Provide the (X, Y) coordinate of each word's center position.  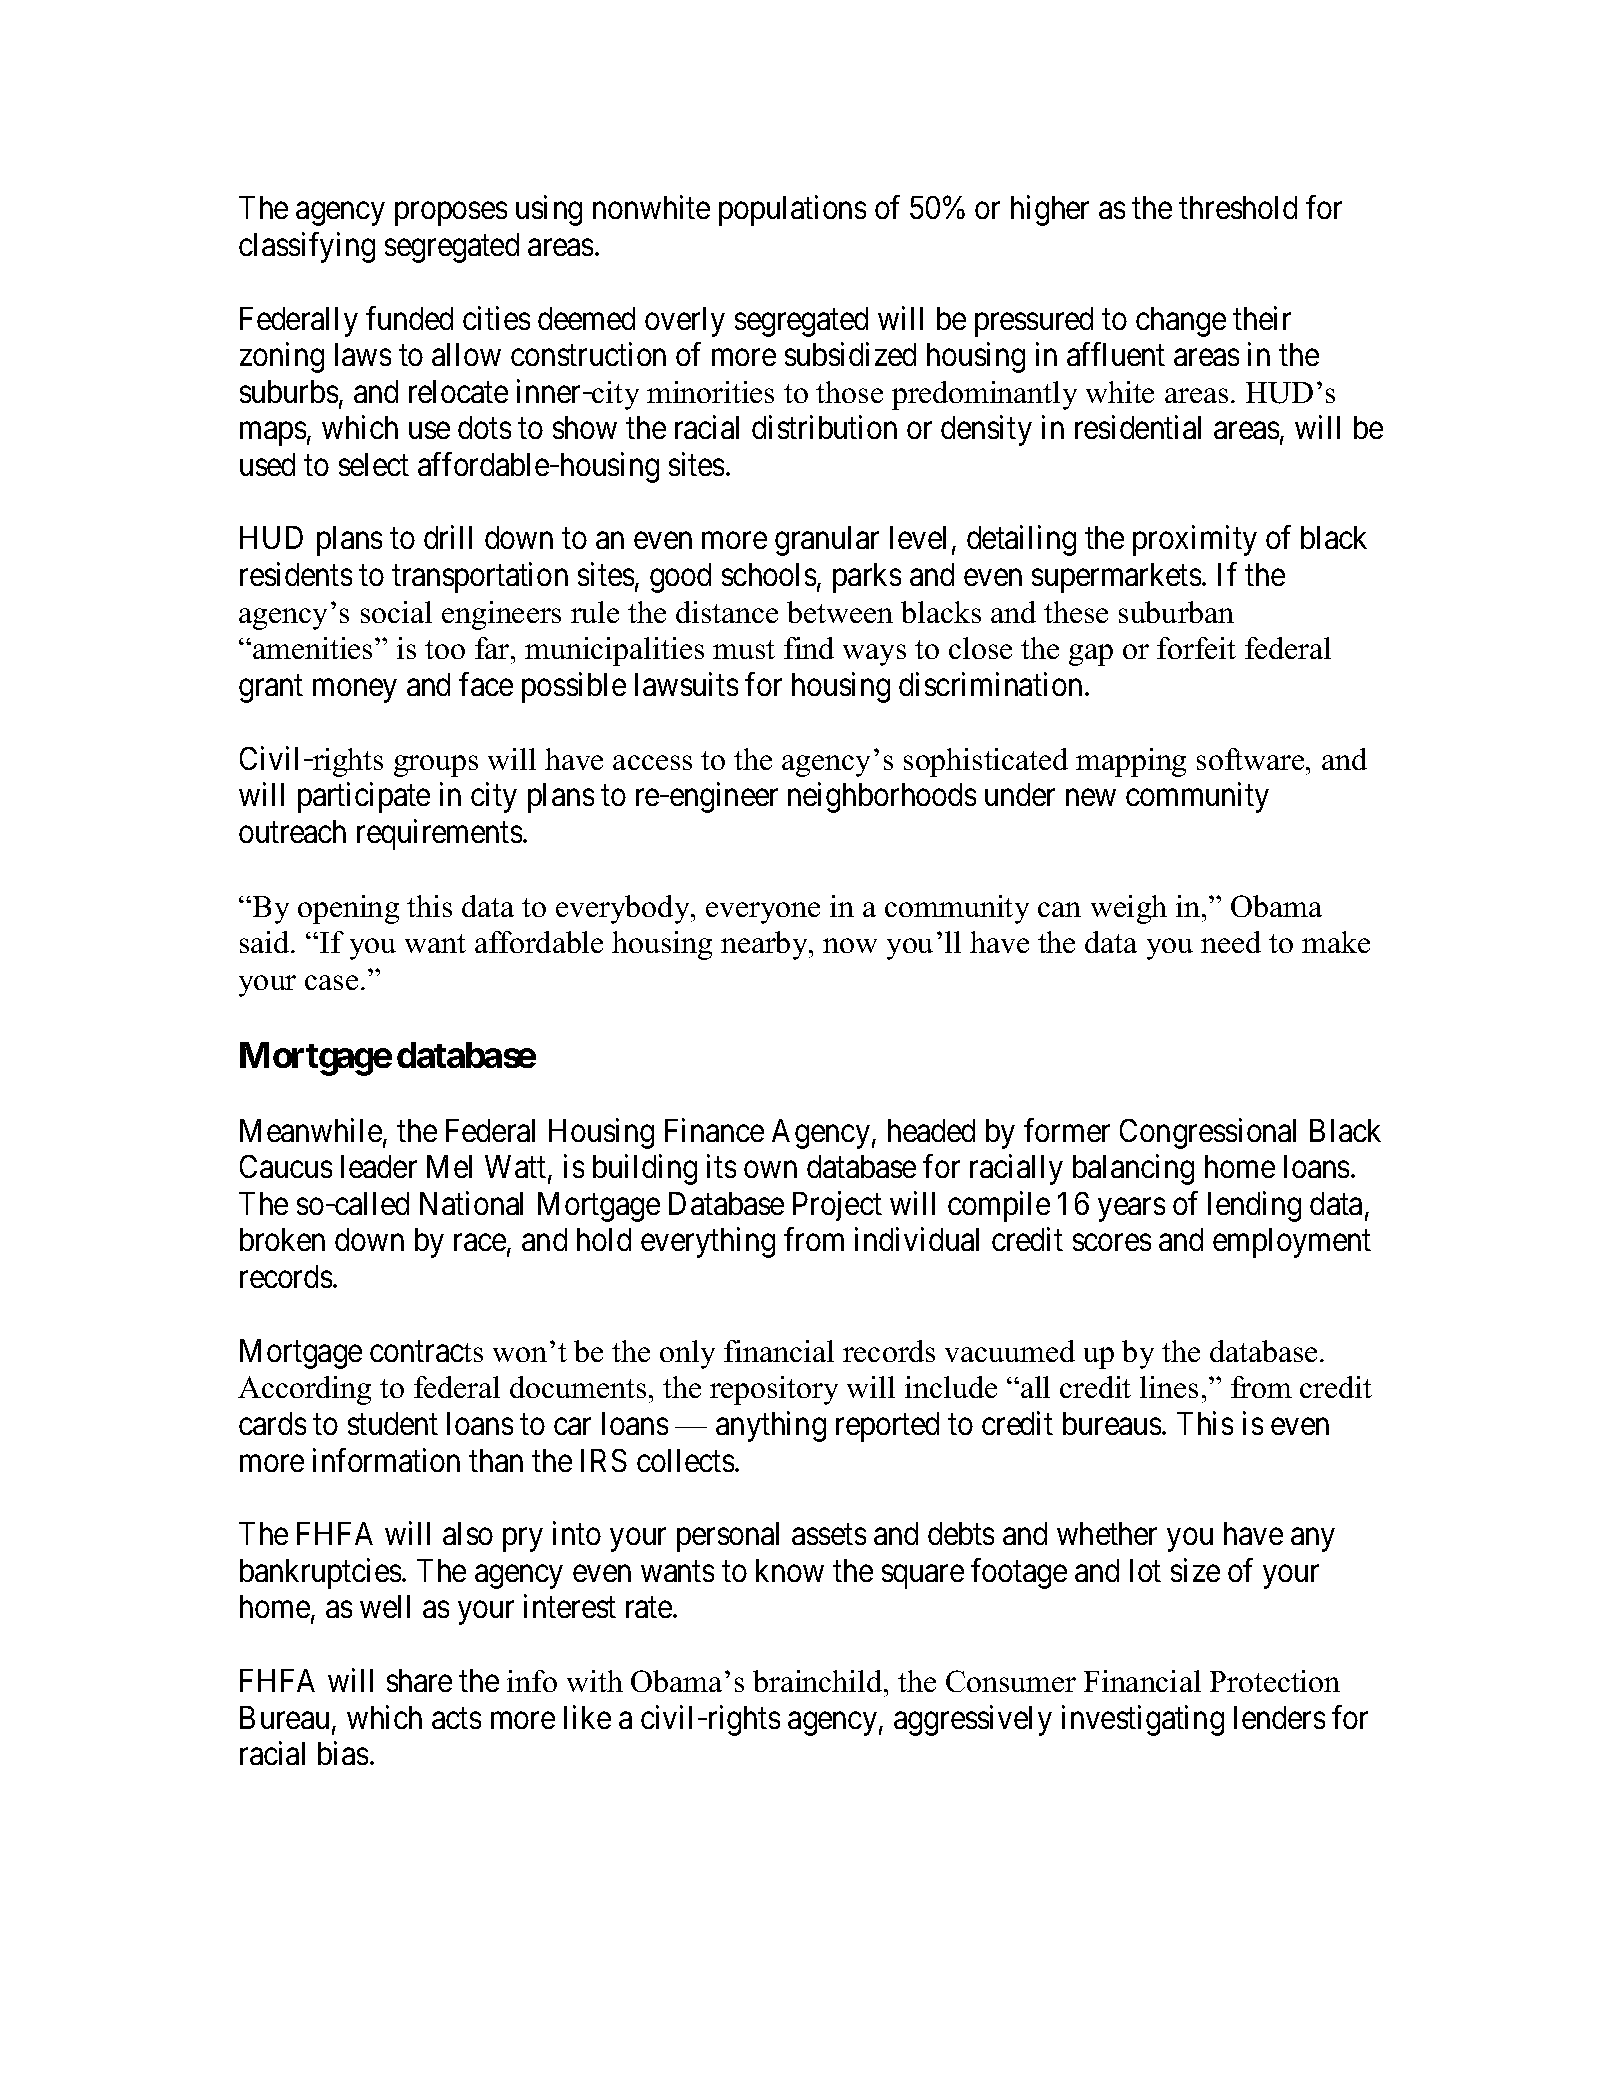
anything (771, 1426)
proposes (451, 214)
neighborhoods (882, 798)
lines (1169, 1387)
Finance (714, 1130)
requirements (439, 834)
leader (379, 1166)
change (1181, 322)
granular (827, 541)
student (393, 1423)
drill (448, 537)
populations (792, 210)
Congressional (1208, 1133)
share (419, 1680)
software (1252, 759)
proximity (1195, 541)
